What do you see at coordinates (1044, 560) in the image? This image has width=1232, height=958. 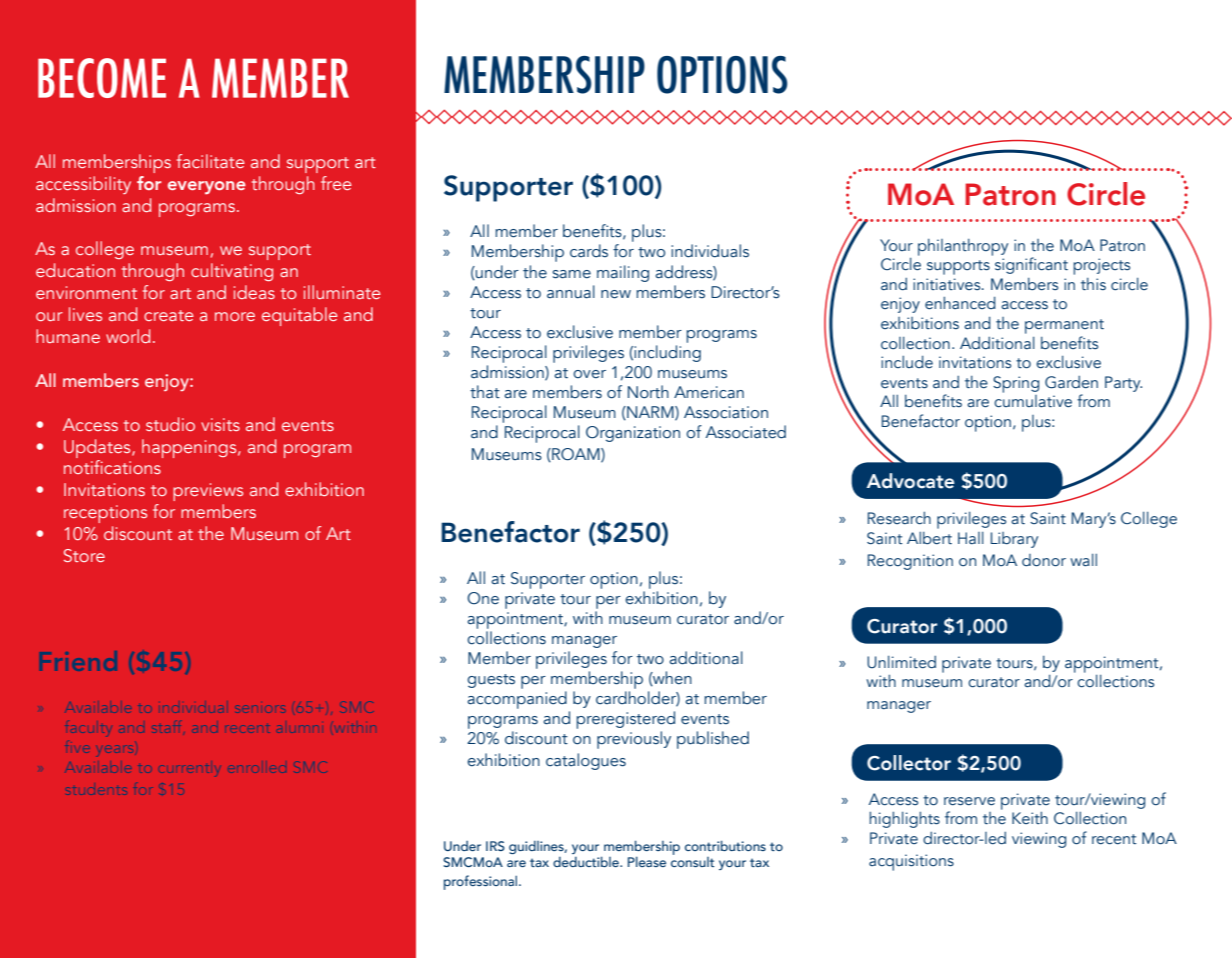 I see `donor` at bounding box center [1044, 560].
